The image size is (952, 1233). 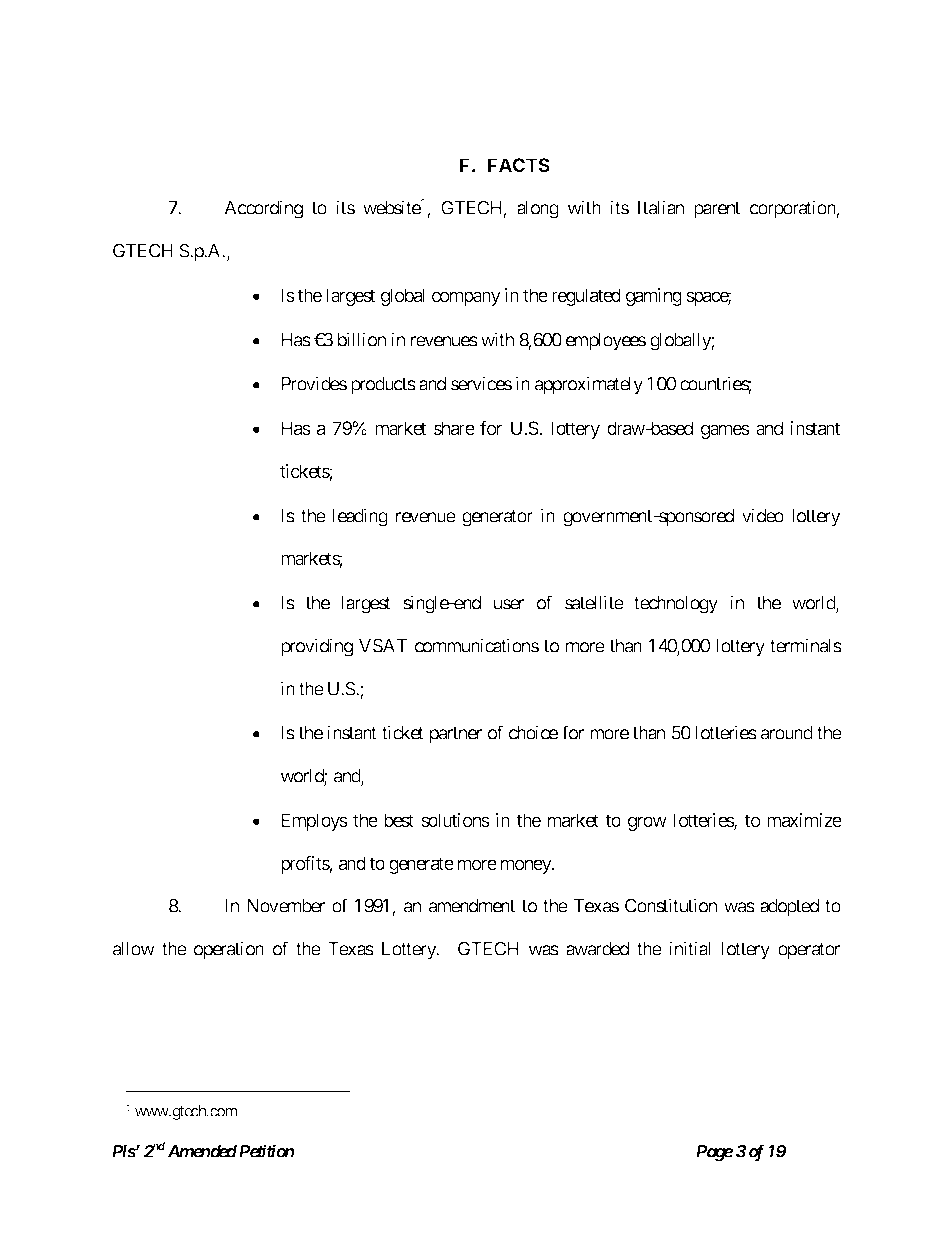 I want to click on partner, so click(x=456, y=735).
